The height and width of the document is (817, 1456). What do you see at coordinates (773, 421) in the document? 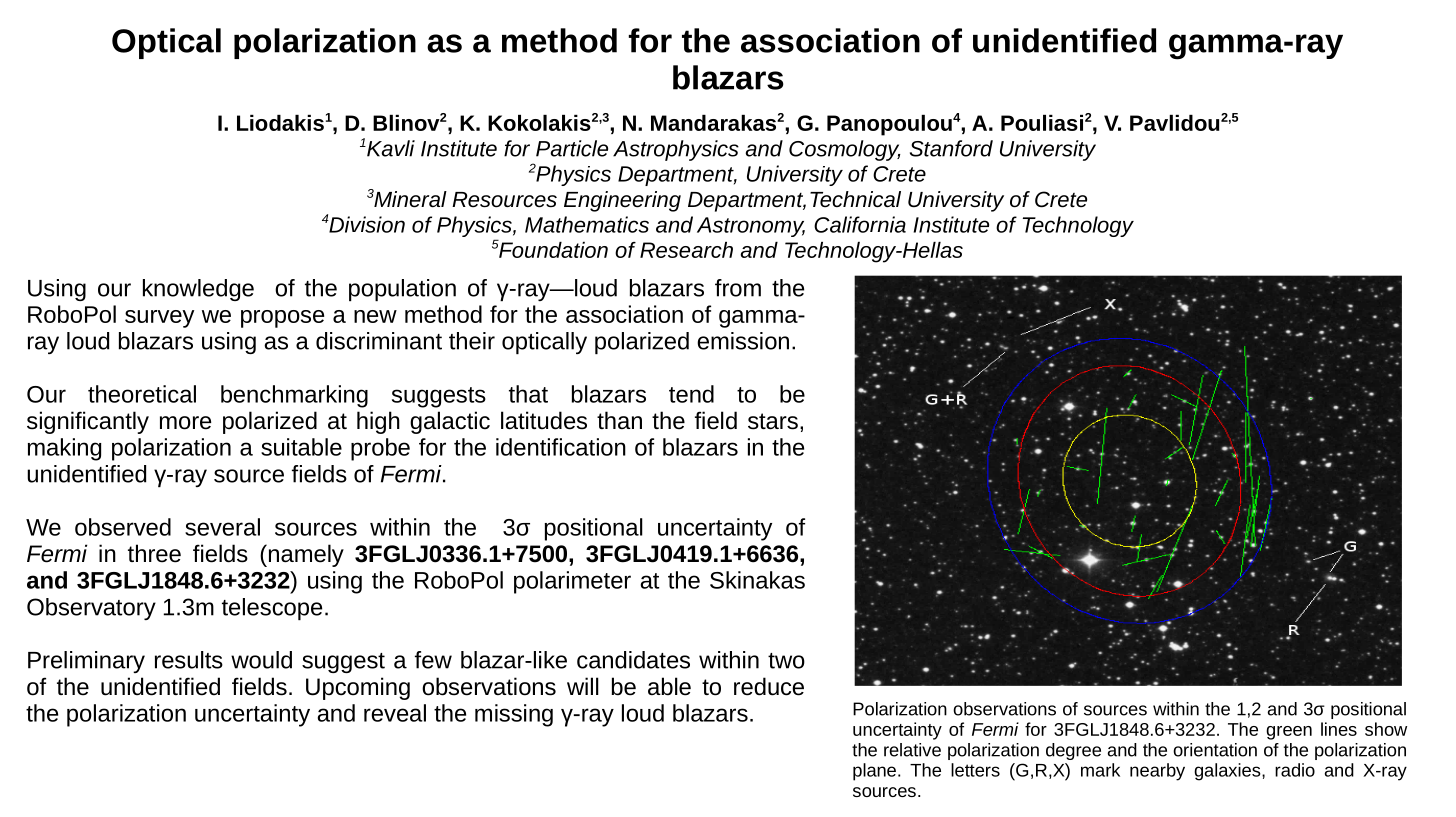
I see `stars` at bounding box center [773, 421].
